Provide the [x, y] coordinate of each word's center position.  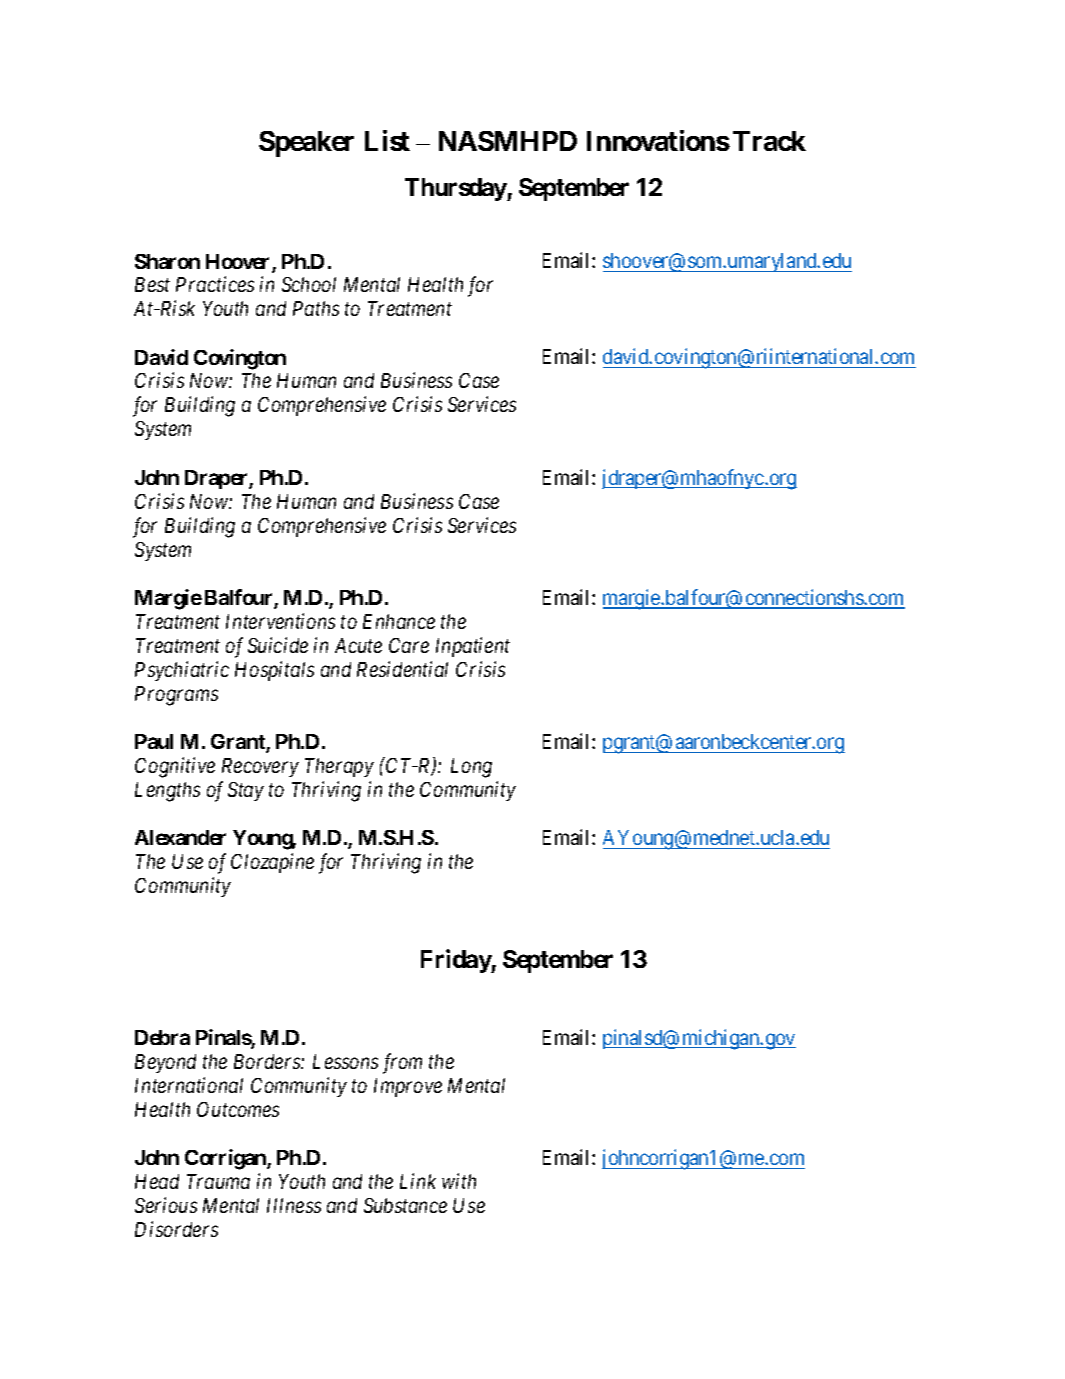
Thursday [456, 189]
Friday [456, 961]
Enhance [399, 621]
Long [471, 768]
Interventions [280, 621]
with [459, 1181]
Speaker [306, 144]
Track [769, 141]
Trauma [218, 1181]
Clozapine [272, 863]
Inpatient [473, 647]
